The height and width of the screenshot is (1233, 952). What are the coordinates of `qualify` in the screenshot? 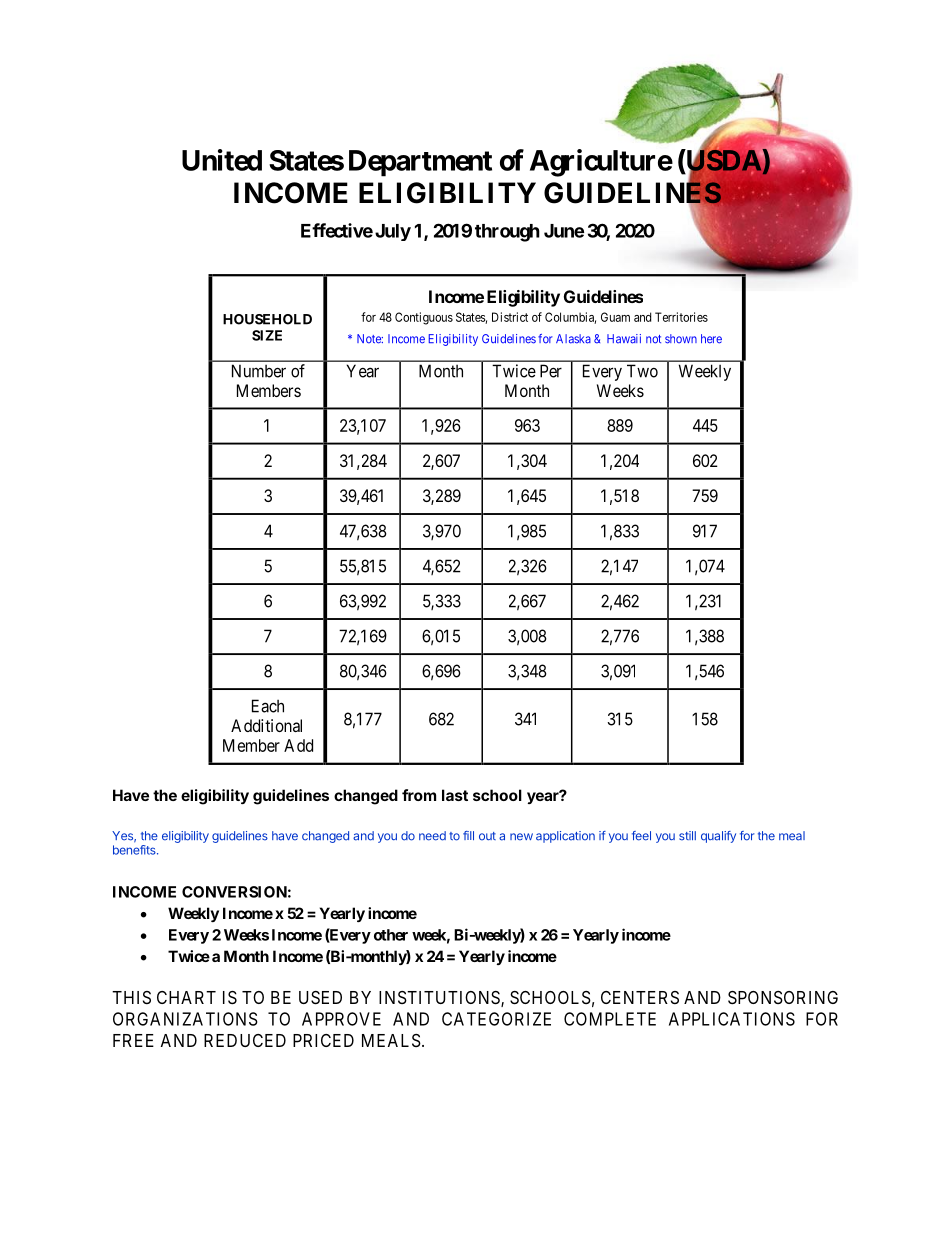 It's located at (718, 837).
